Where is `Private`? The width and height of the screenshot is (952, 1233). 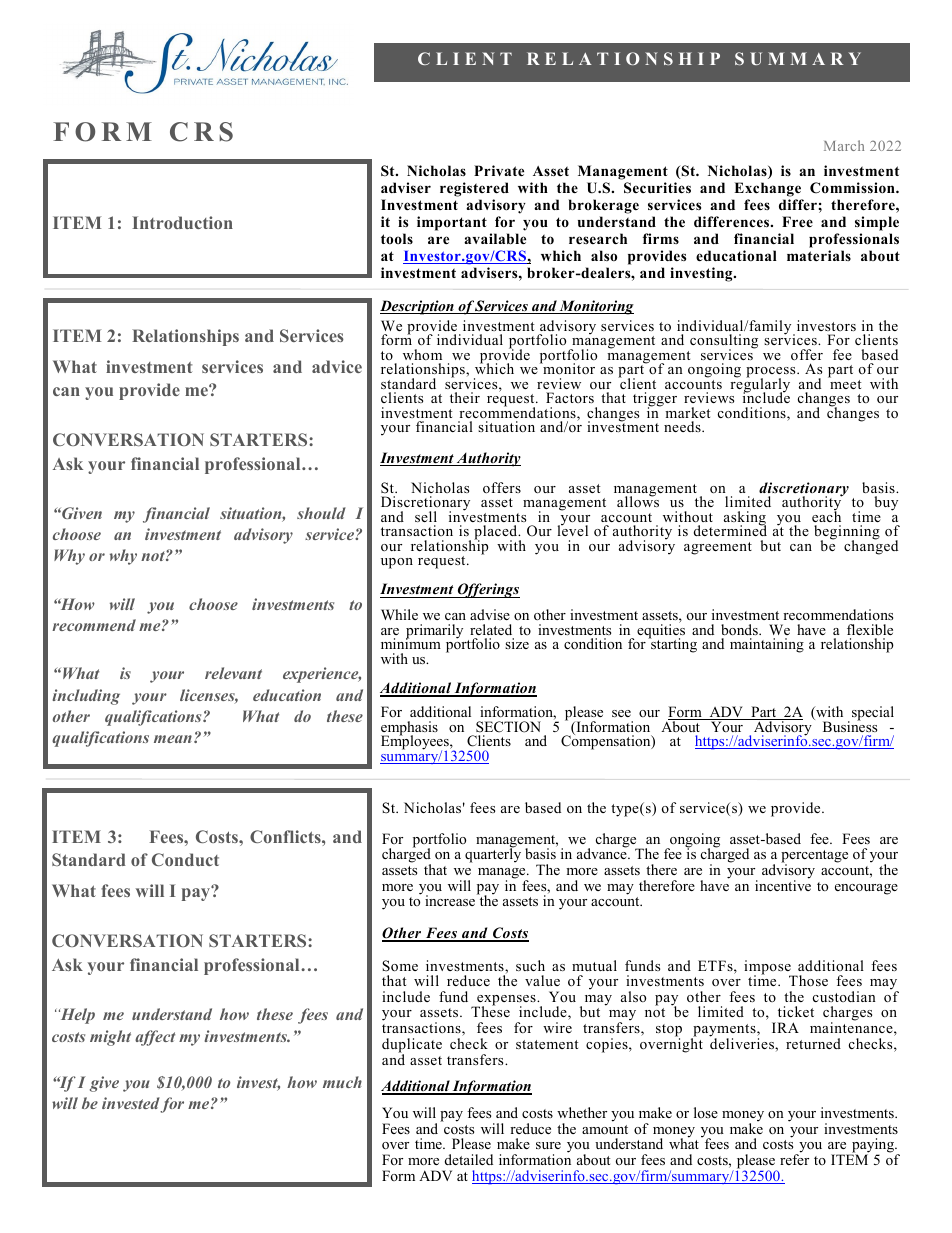 Private is located at coordinates (499, 170).
